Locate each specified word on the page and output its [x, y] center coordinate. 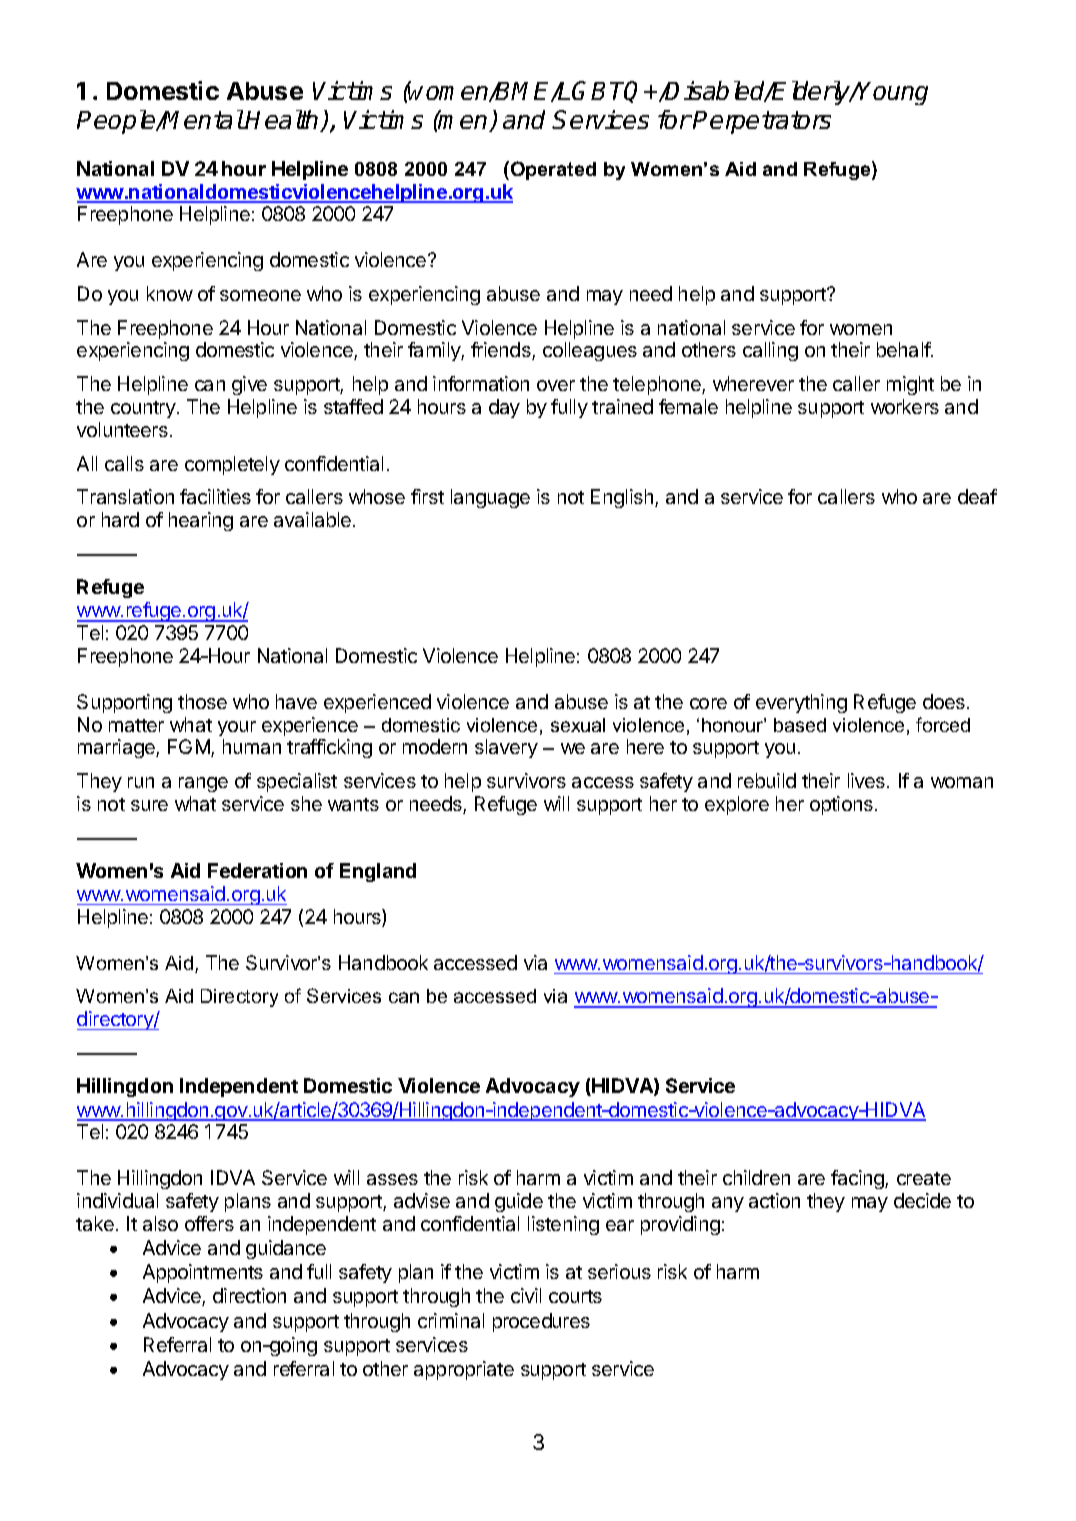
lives [866, 780]
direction [249, 1295]
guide [519, 1202]
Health [283, 121]
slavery [506, 748]
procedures [541, 1322]
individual [117, 1200]
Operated [553, 170]
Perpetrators [762, 122]
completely [232, 465]
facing [858, 1179]
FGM [190, 748]
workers [905, 406]
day [504, 408]
